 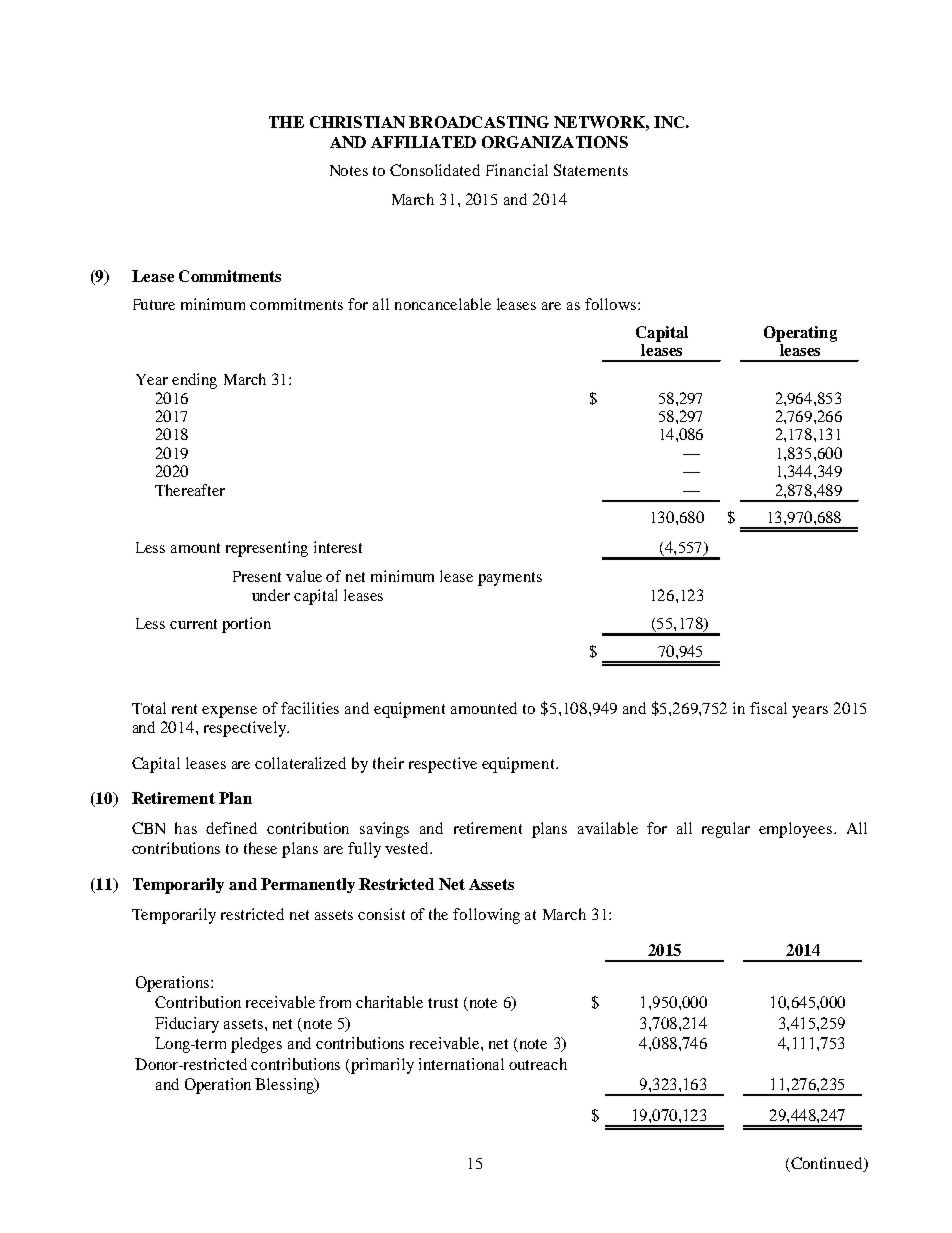 What do you see at coordinates (357, 122) in the screenshot?
I see `CHRISTIAN` at bounding box center [357, 122].
